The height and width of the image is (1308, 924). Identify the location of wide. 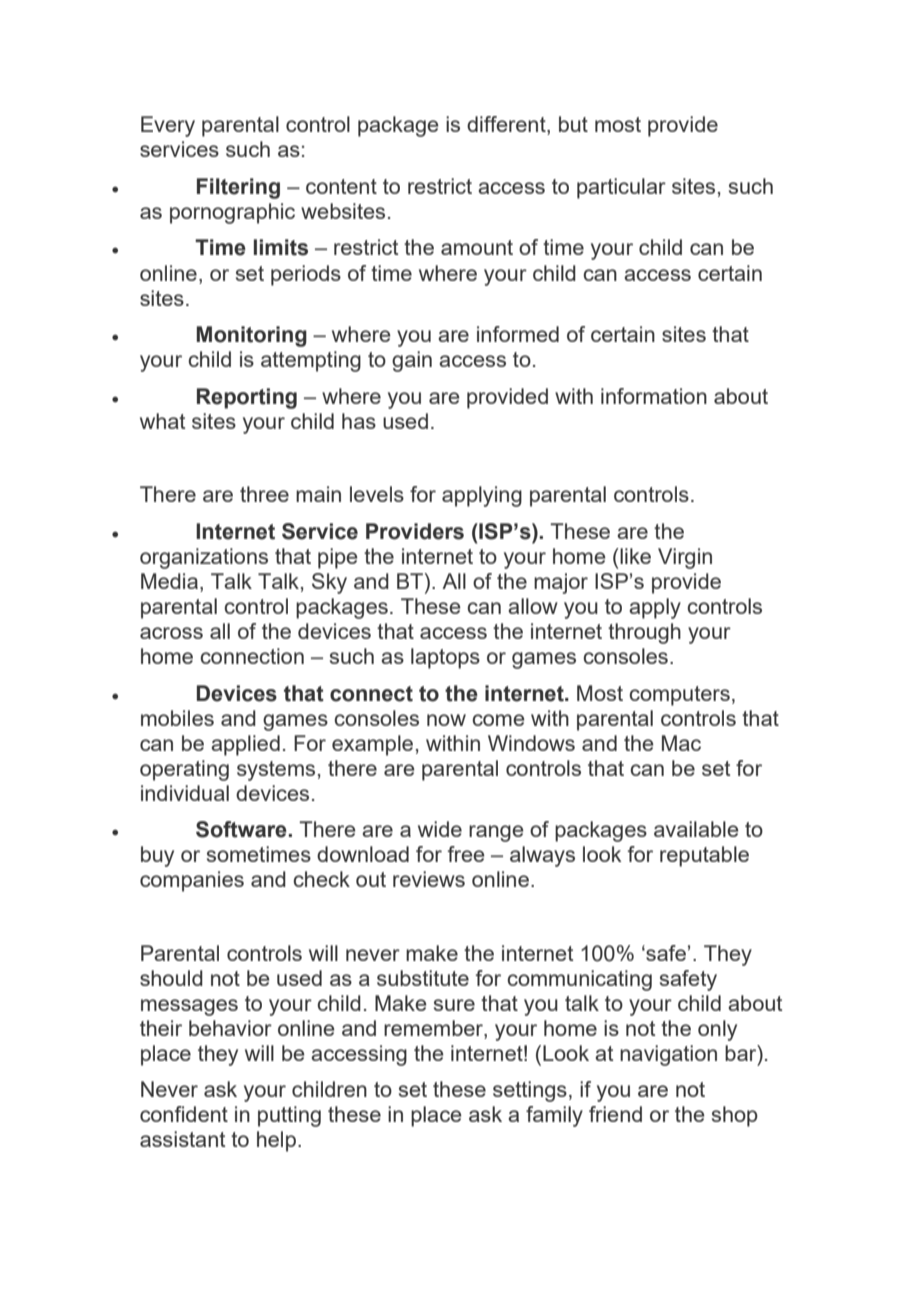
(440, 829).
